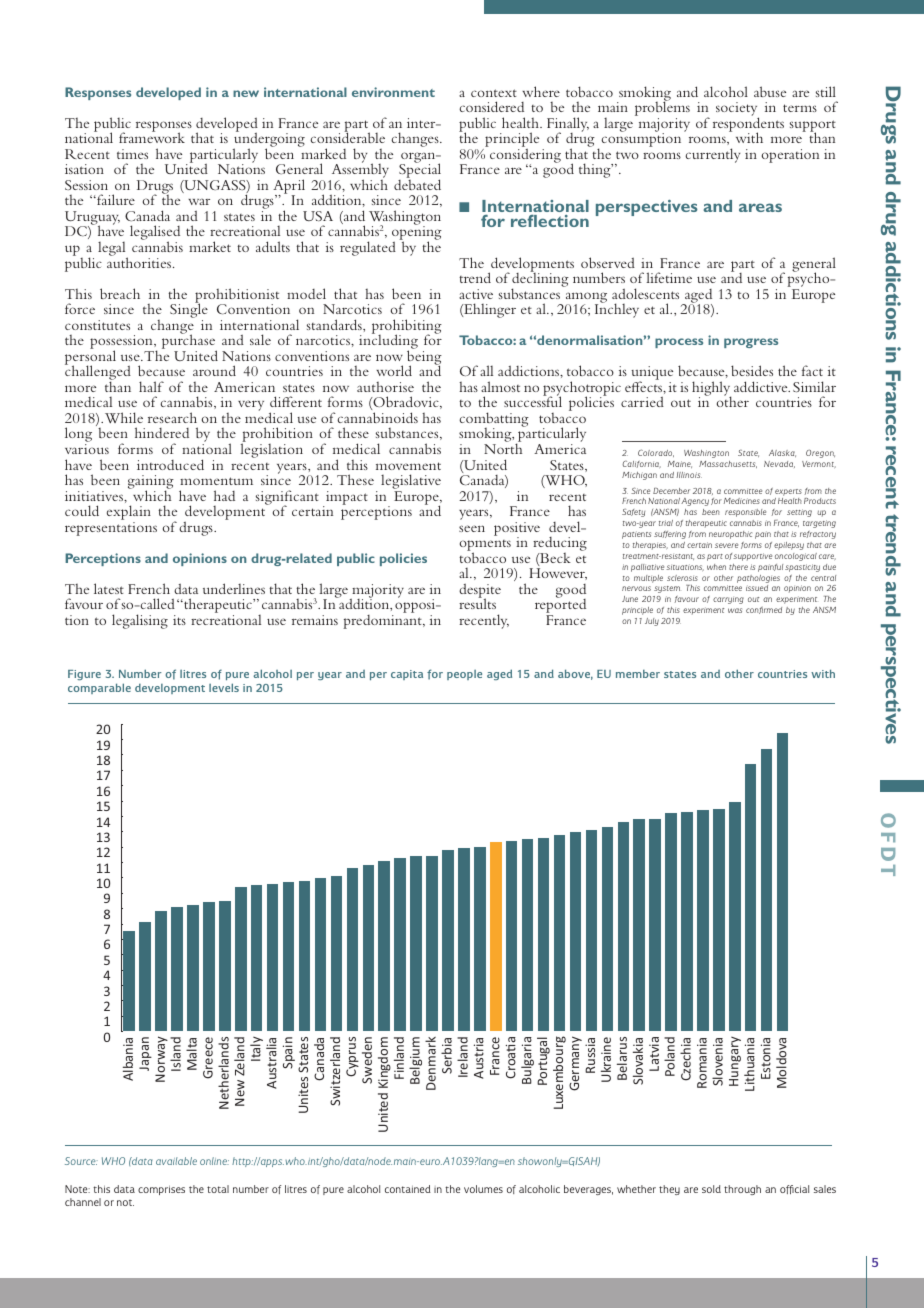  What do you see at coordinates (491, 106) in the screenshot?
I see `considered` at bounding box center [491, 106].
